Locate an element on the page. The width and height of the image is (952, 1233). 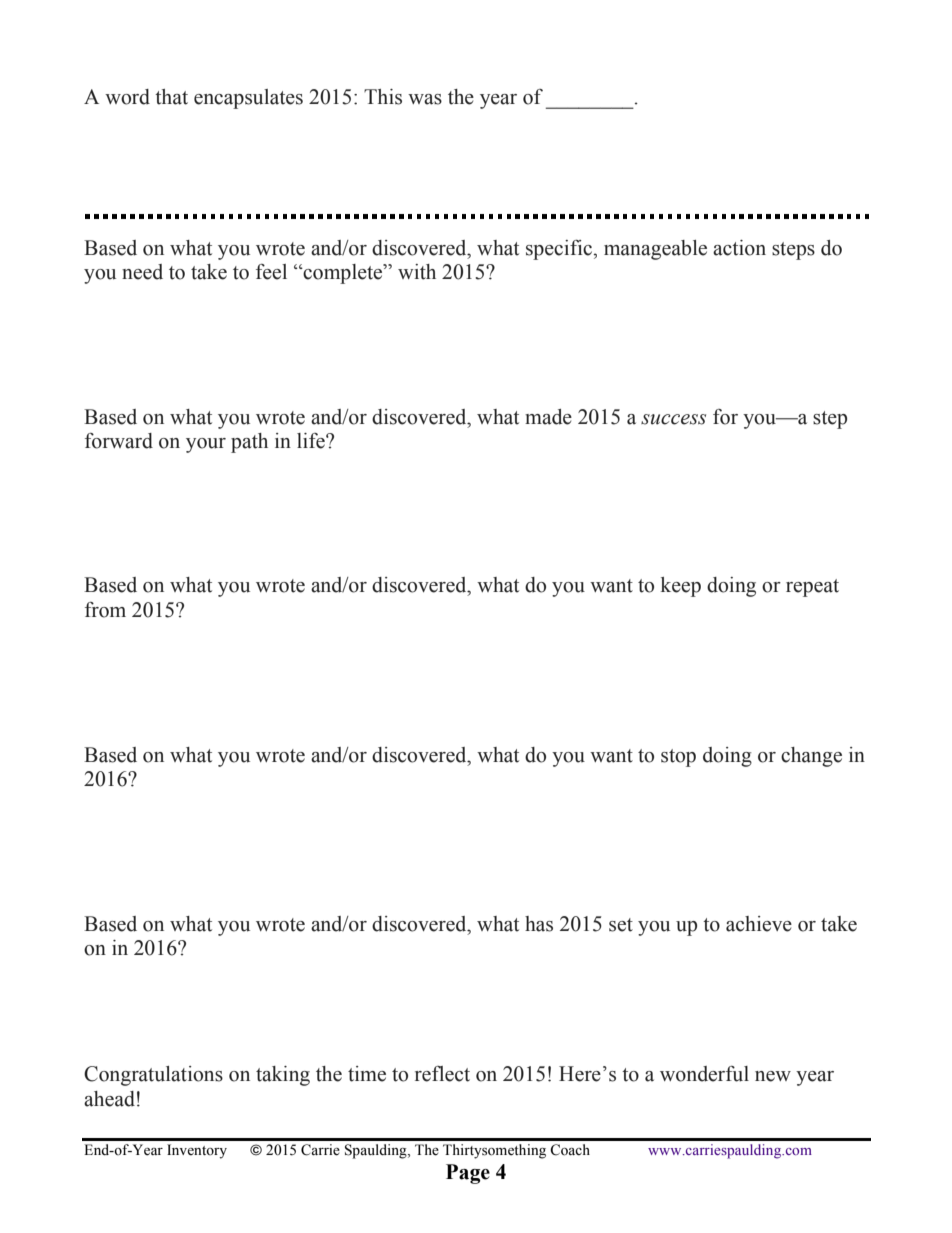
that is located at coordinates (171, 97).
